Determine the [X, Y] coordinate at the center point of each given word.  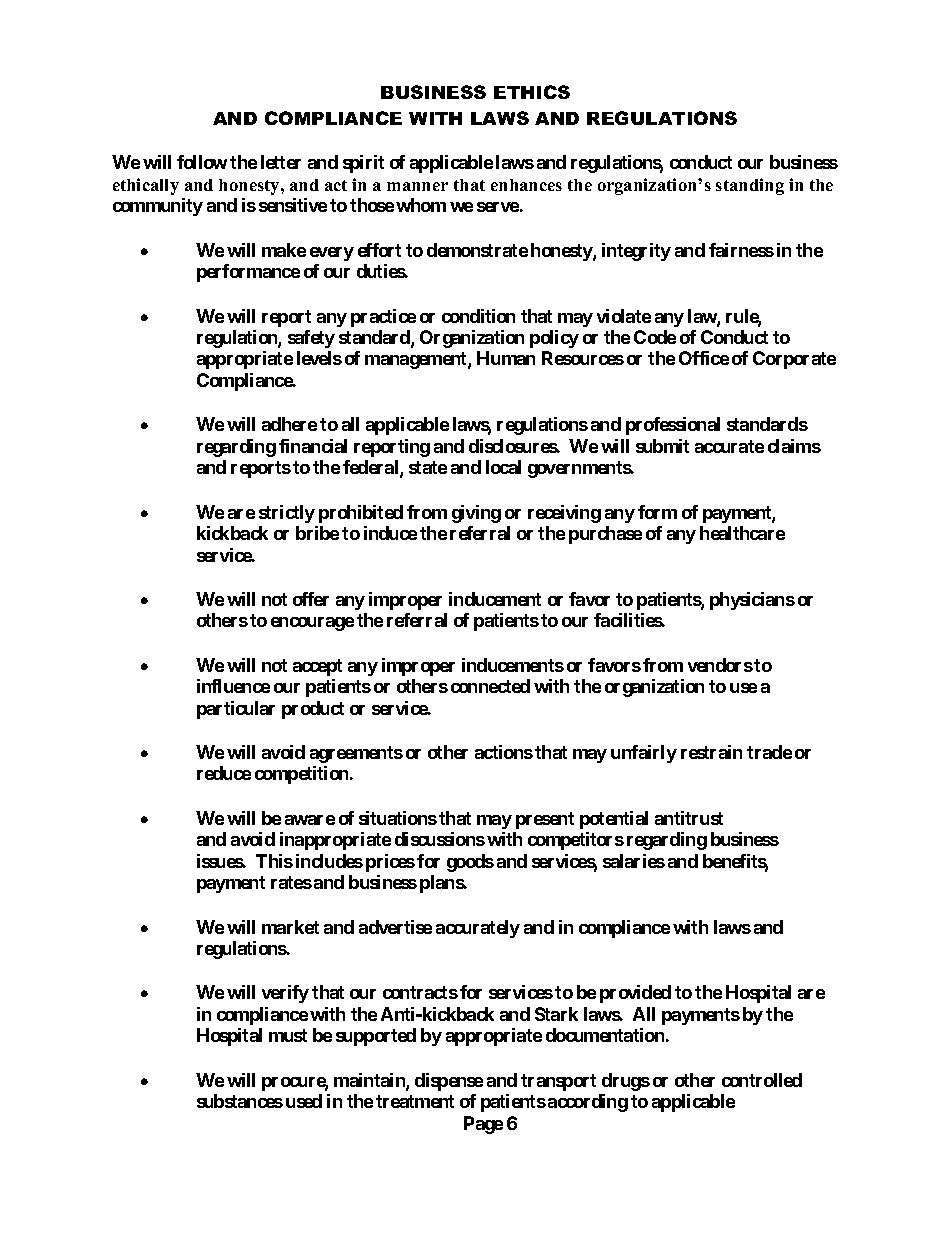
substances [240, 1101]
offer [311, 599]
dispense [449, 1082]
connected [490, 686]
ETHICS [532, 92]
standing [750, 186]
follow [202, 162]
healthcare [742, 533]
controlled [762, 1080]
